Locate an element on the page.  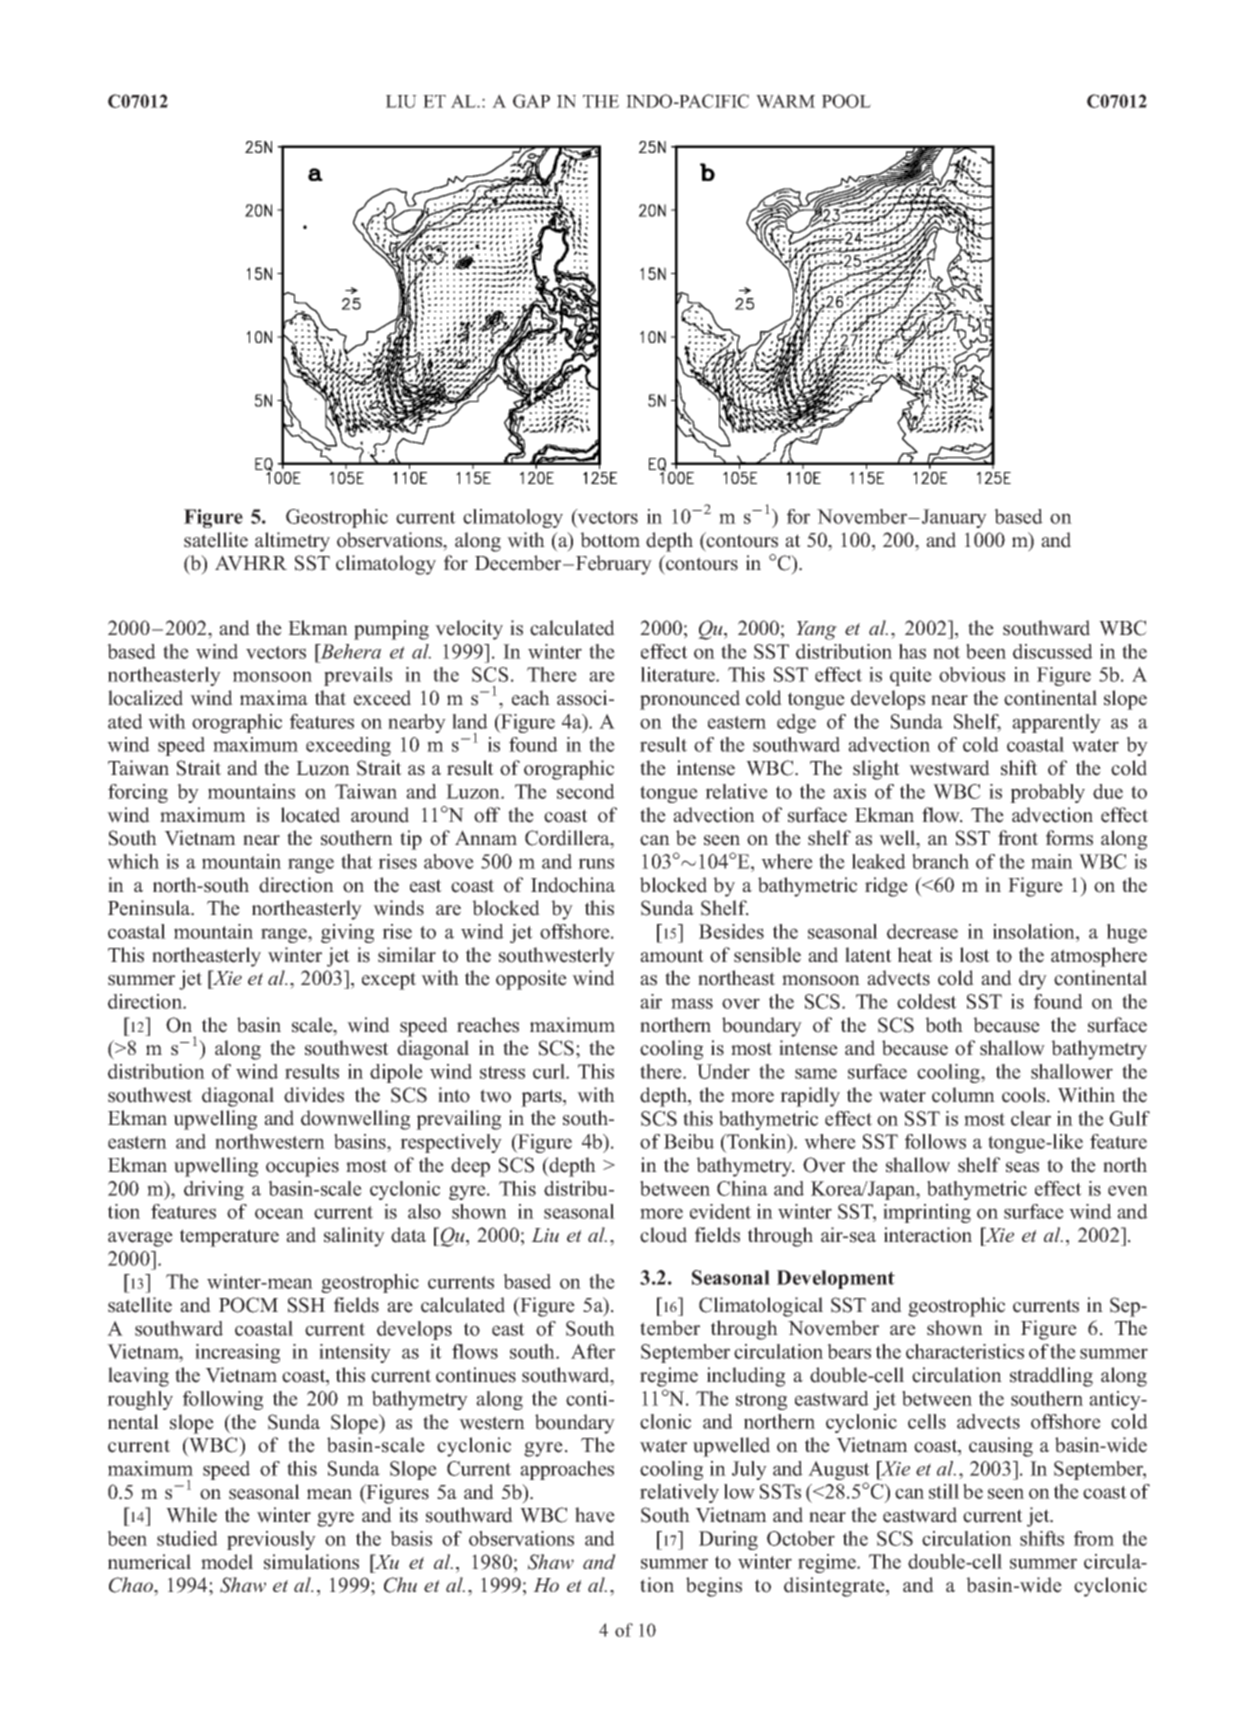
literature is located at coordinates (679, 674).
